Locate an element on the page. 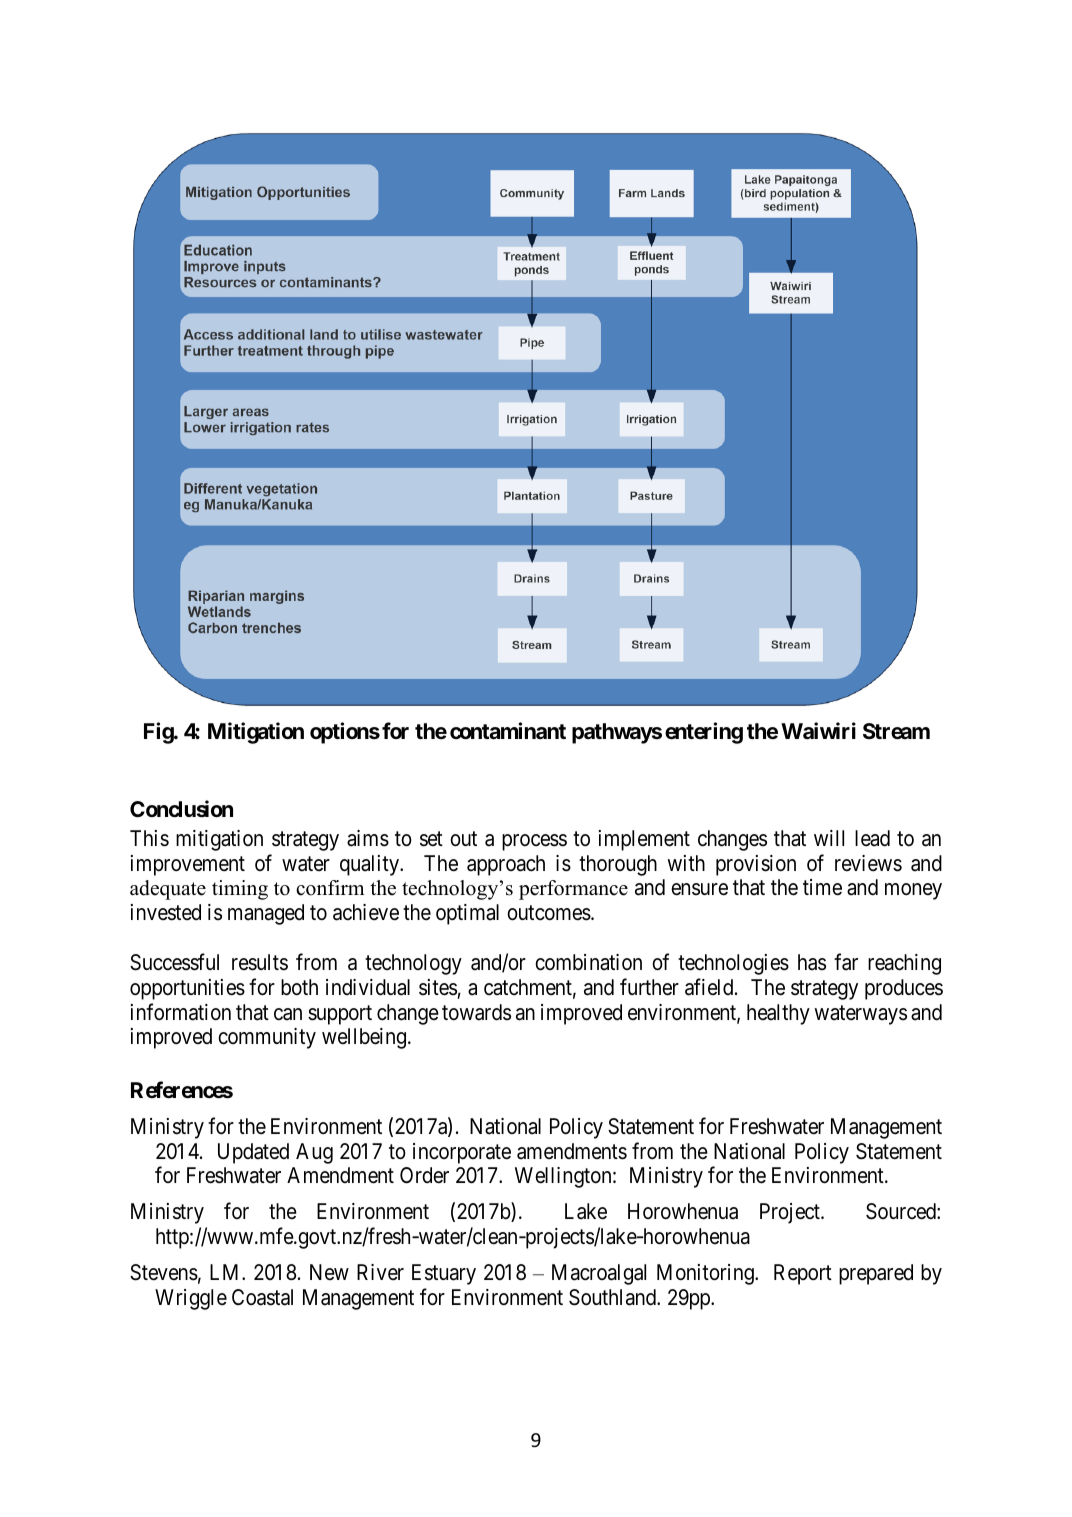 The height and width of the page is (1517, 1072). incorporate is located at coordinates (462, 1153).
